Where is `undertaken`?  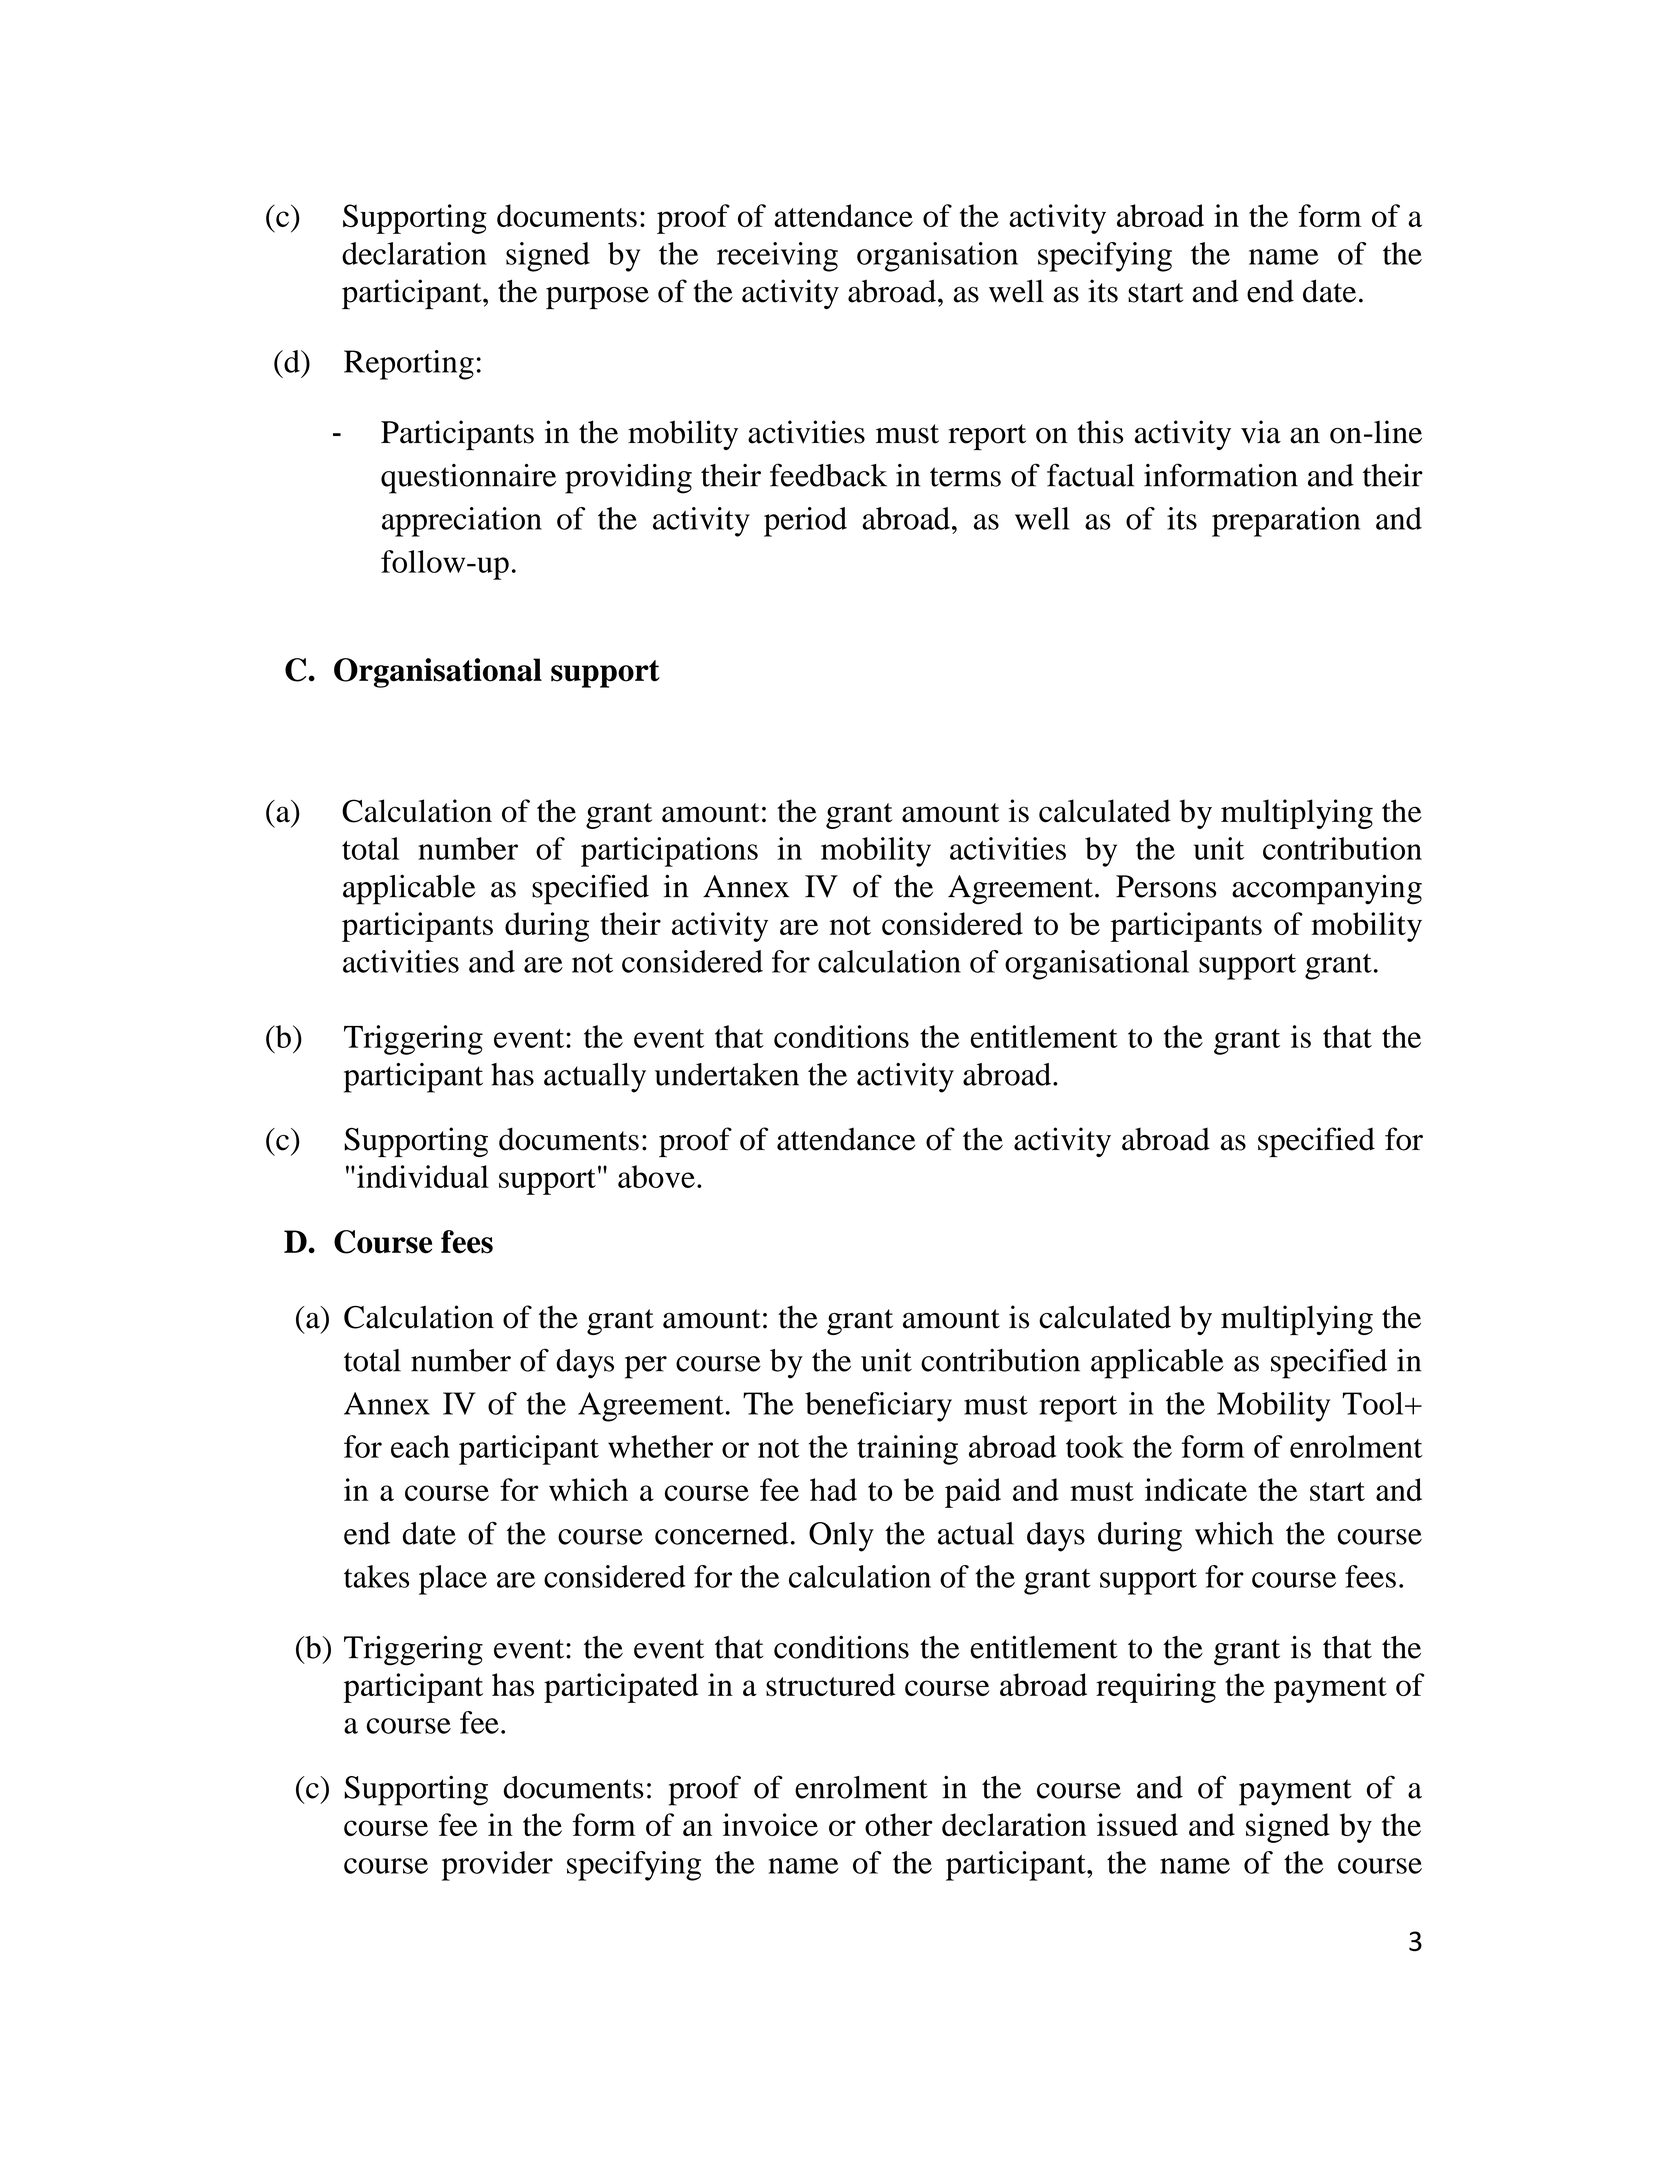 undertaken is located at coordinates (727, 1074).
